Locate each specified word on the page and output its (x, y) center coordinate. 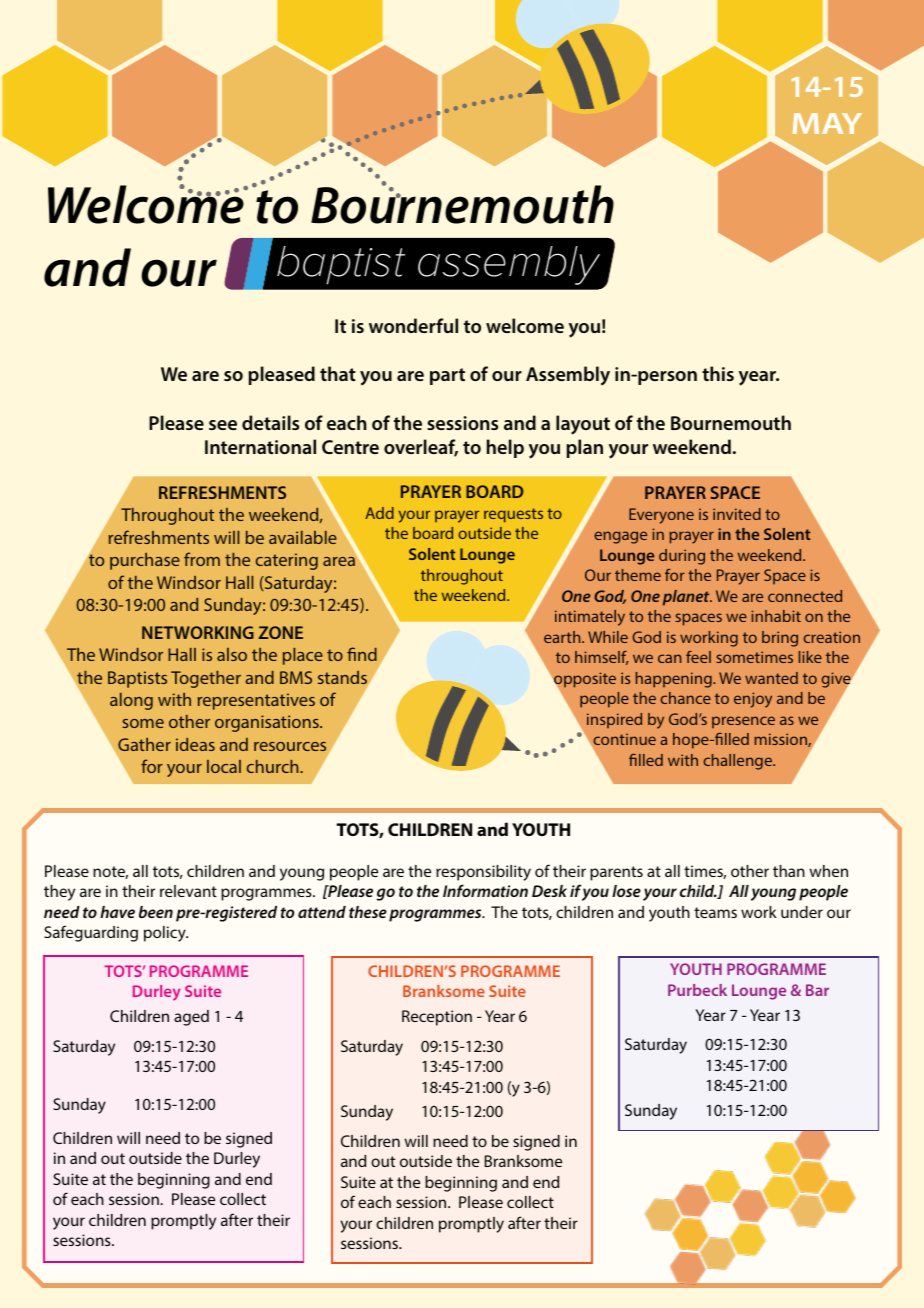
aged (191, 1018)
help (505, 448)
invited (737, 514)
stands (343, 679)
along (131, 701)
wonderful (413, 325)
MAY (827, 123)
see (223, 425)
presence (743, 722)
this (718, 373)
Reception (437, 1018)
